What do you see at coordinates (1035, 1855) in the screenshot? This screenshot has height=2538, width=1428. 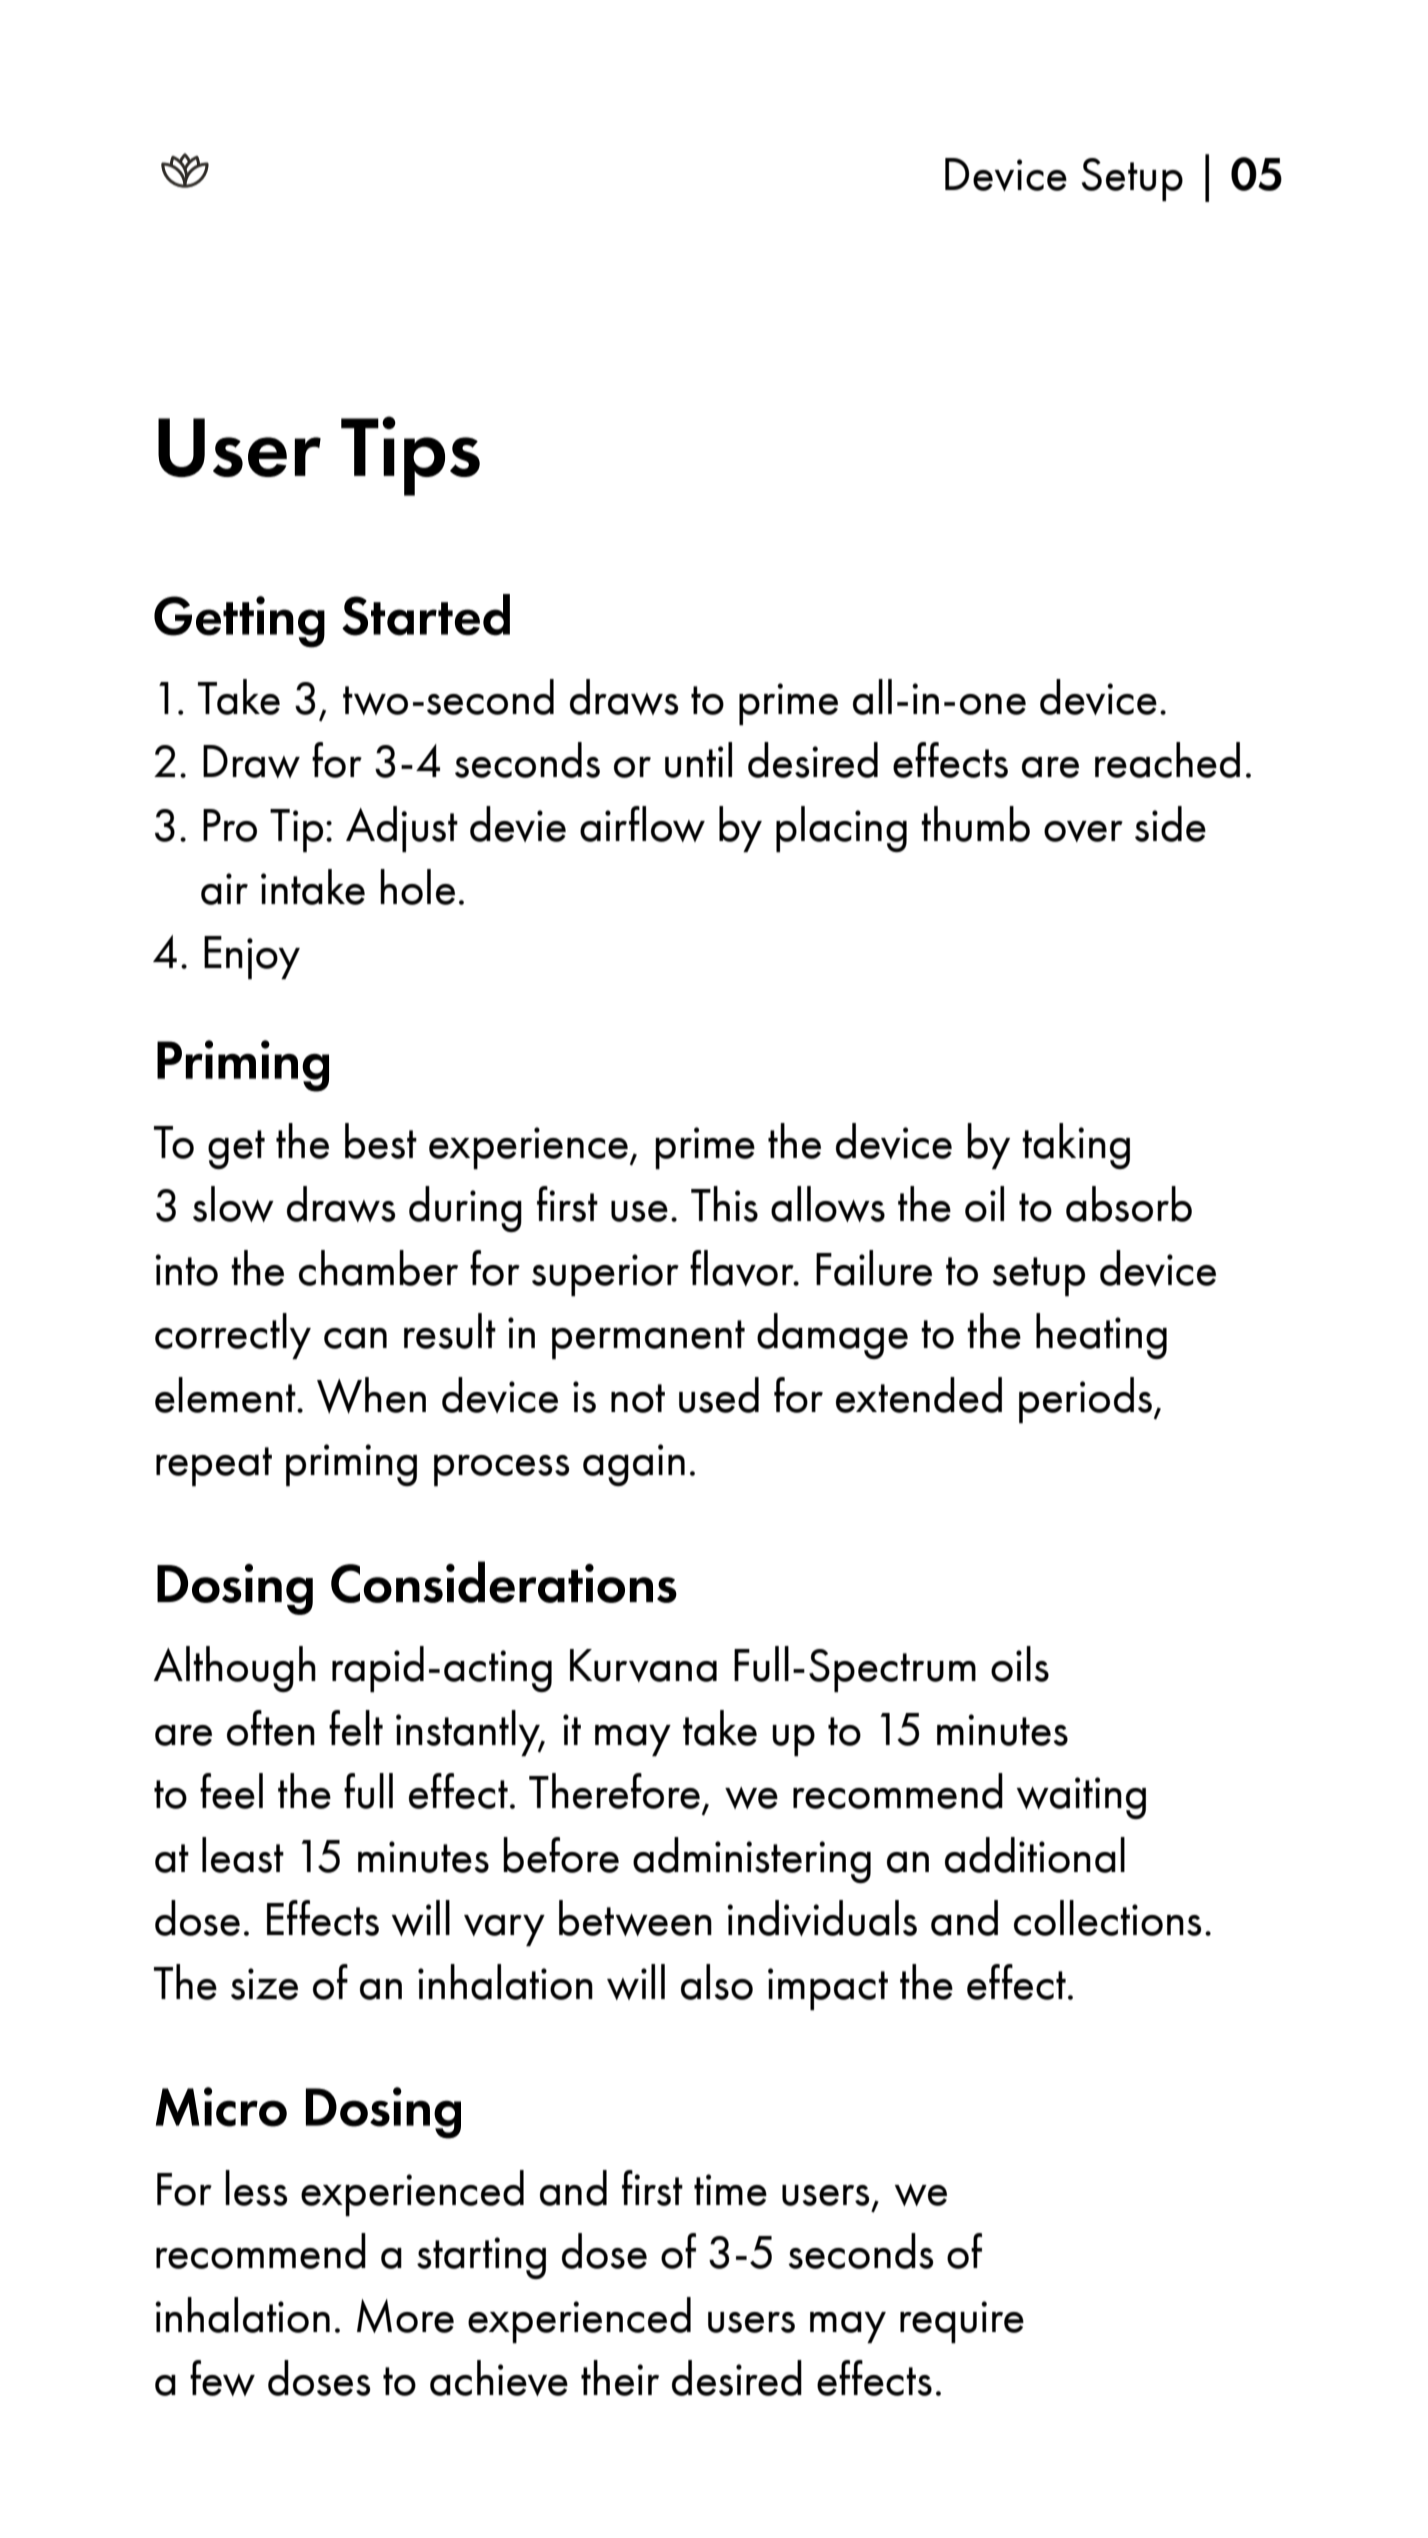 I see `additional` at bounding box center [1035, 1855].
